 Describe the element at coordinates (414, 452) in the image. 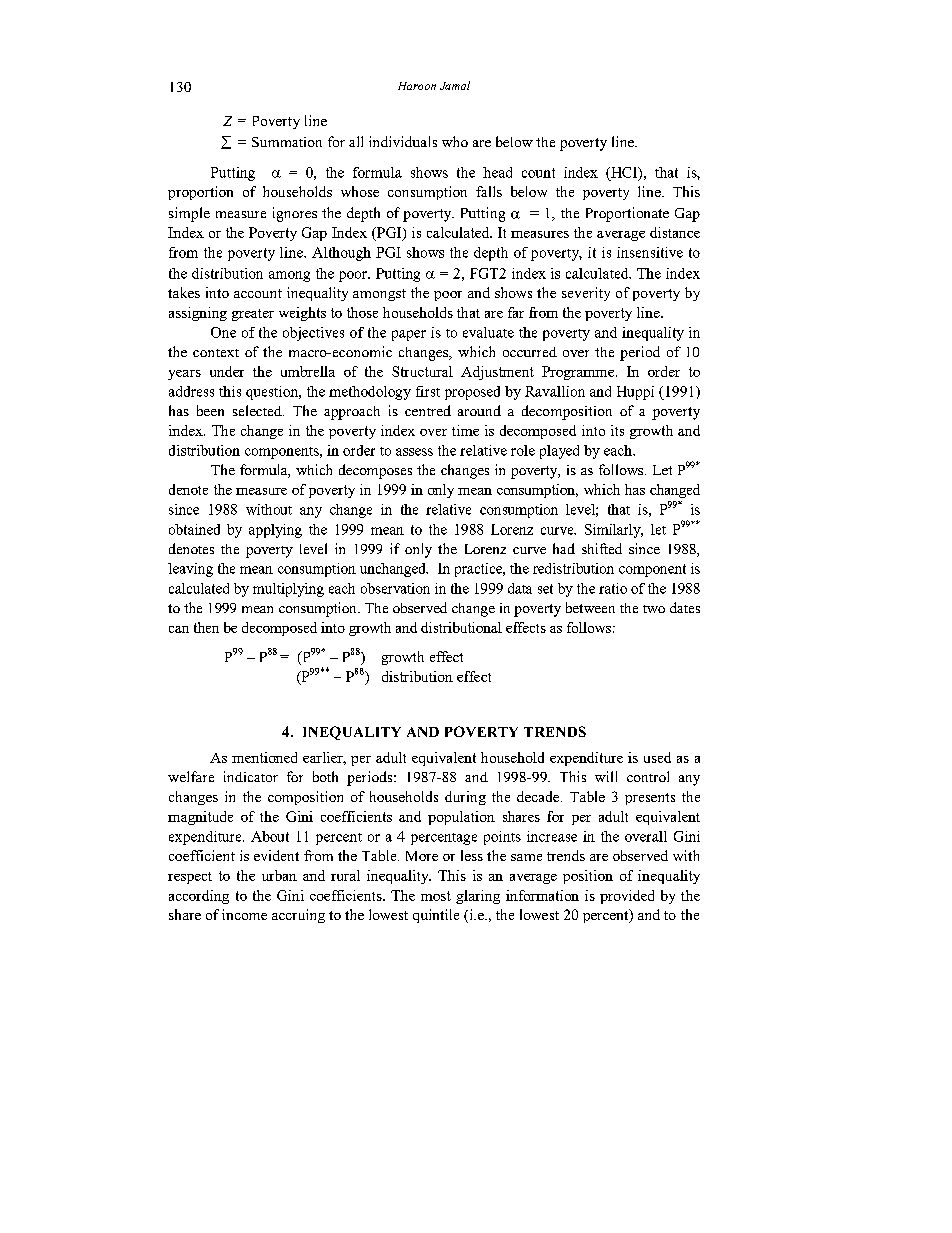

I see `assess` at that location.
